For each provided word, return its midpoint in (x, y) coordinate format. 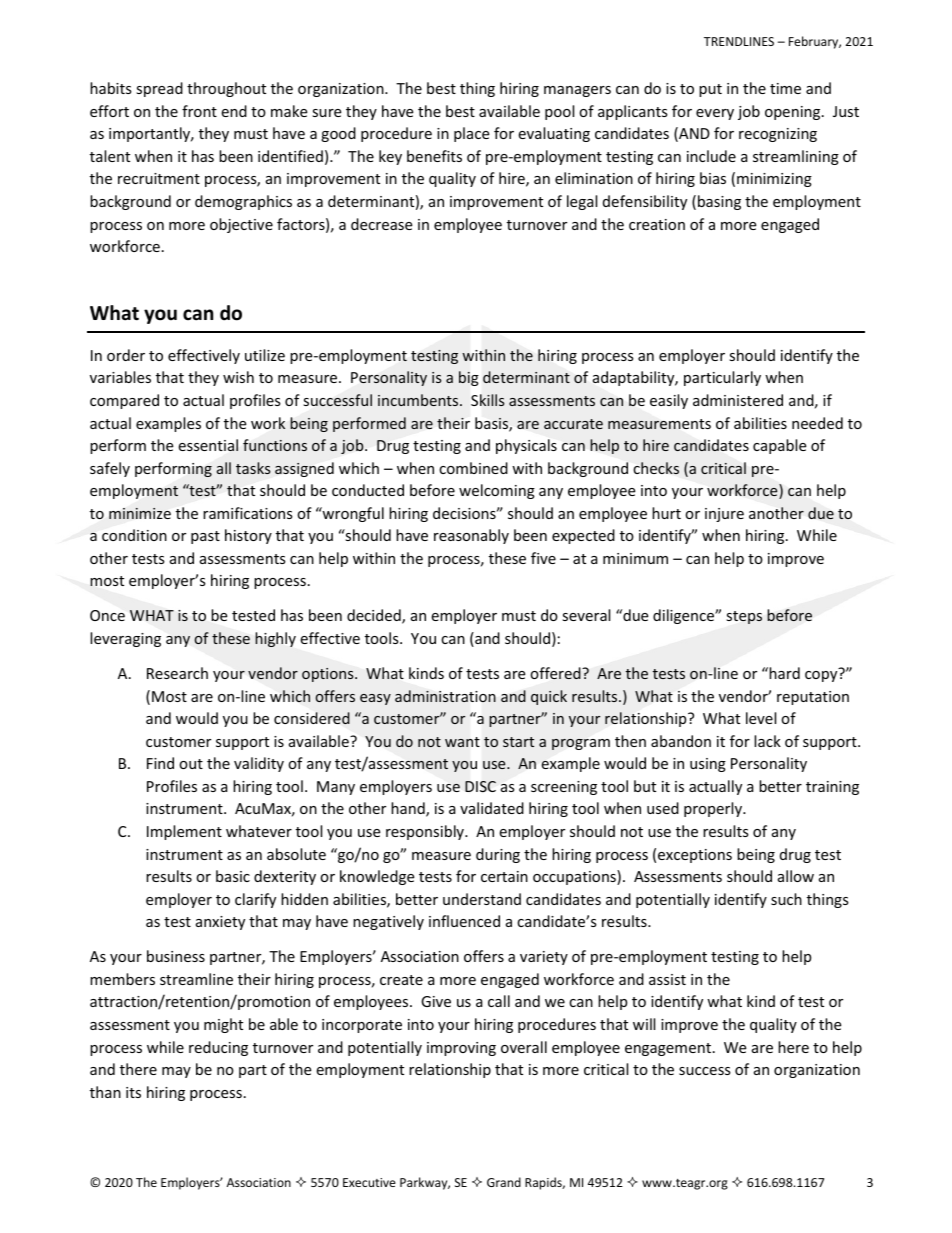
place (471, 134)
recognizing (778, 135)
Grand (504, 1182)
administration (445, 696)
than (105, 1092)
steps (744, 617)
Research (177, 673)
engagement (669, 1049)
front (199, 111)
